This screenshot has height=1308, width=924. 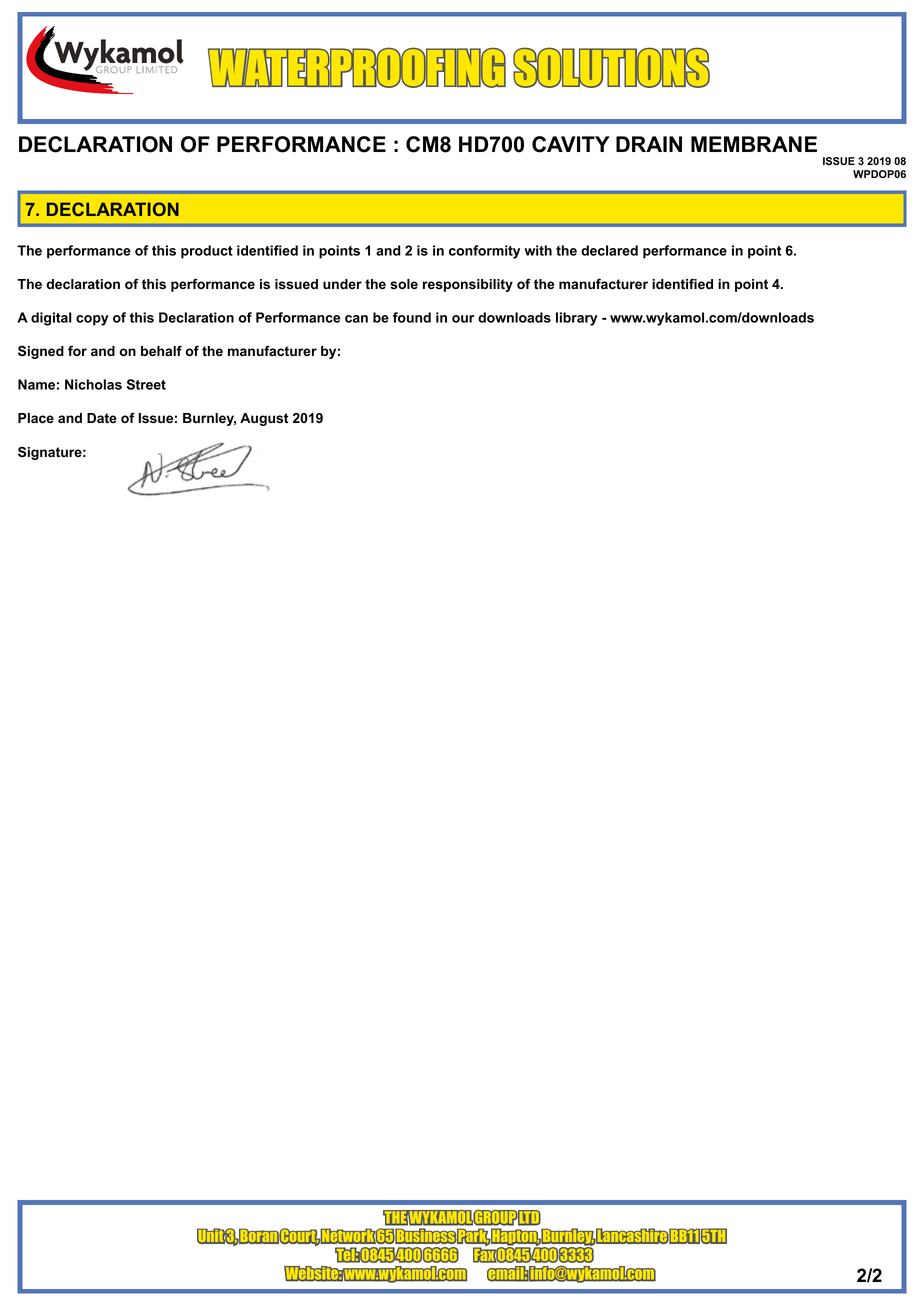 What do you see at coordinates (577, 319) in the screenshot?
I see `library` at bounding box center [577, 319].
